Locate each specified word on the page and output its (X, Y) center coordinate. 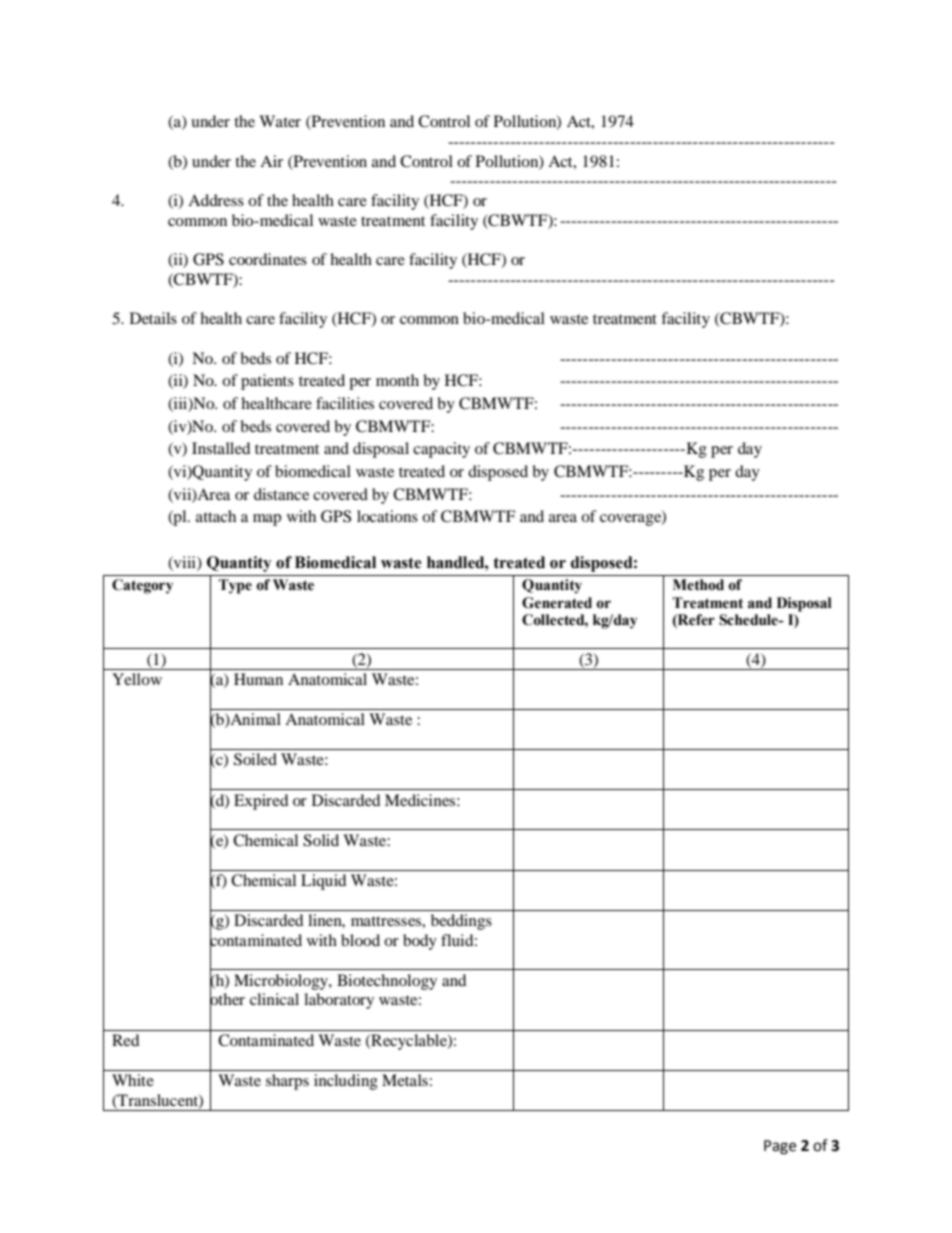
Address (216, 200)
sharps (287, 1082)
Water (280, 121)
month (397, 380)
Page (780, 1147)
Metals (405, 1080)
